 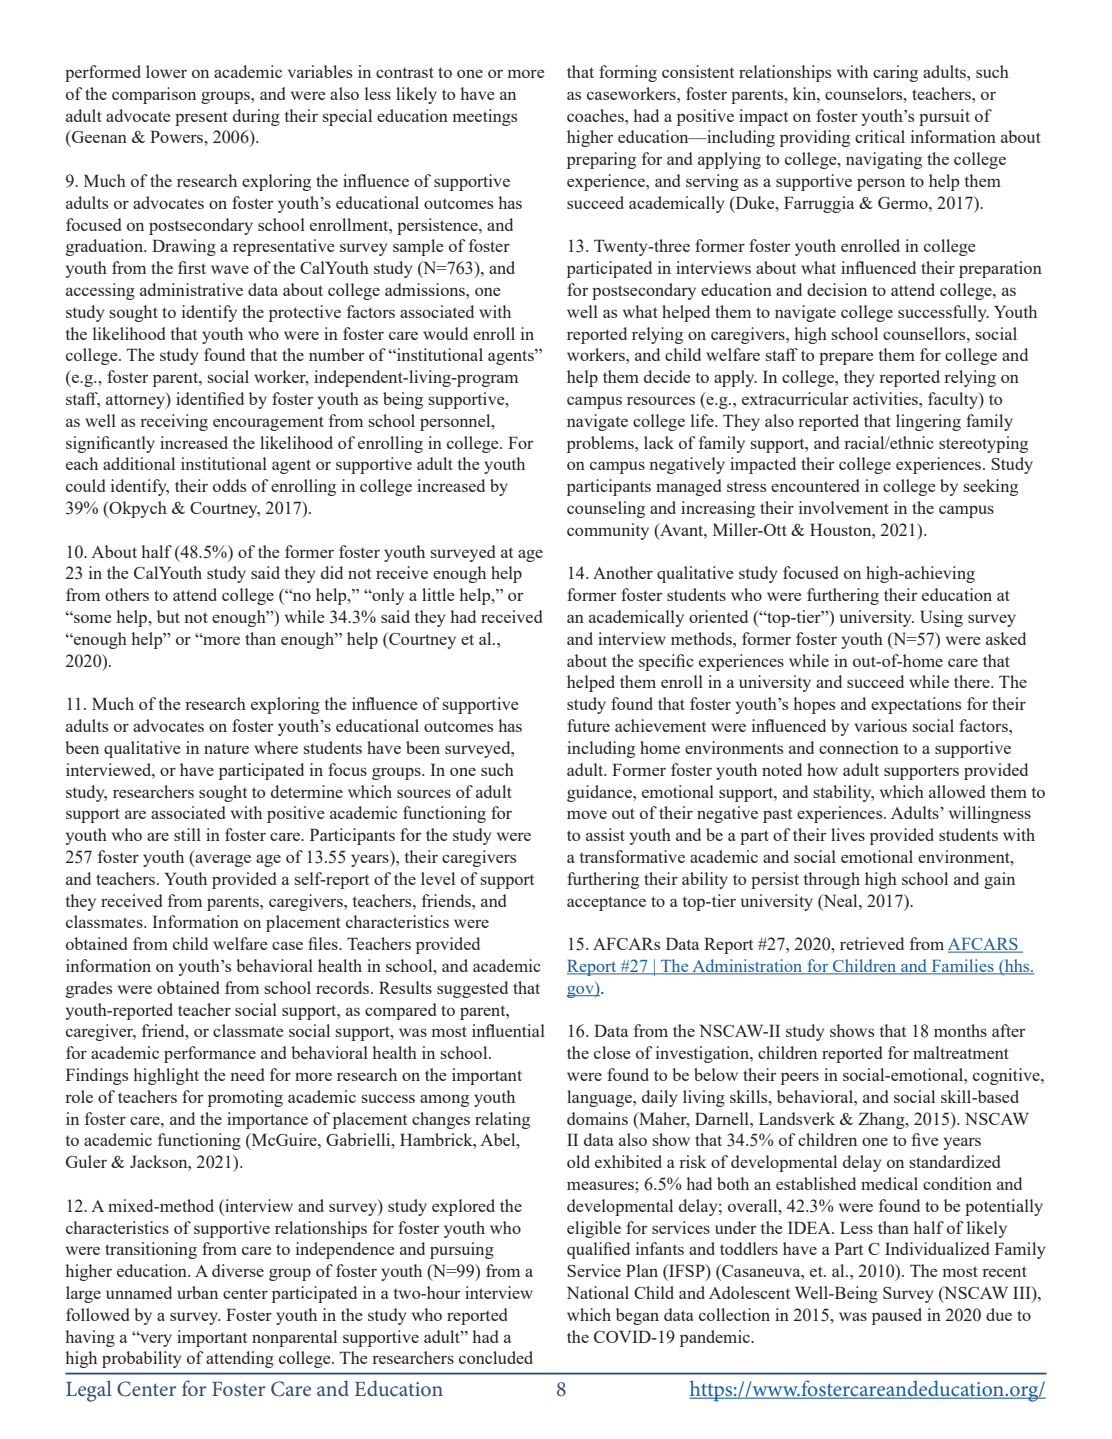 I want to click on receiving, so click(x=174, y=422).
